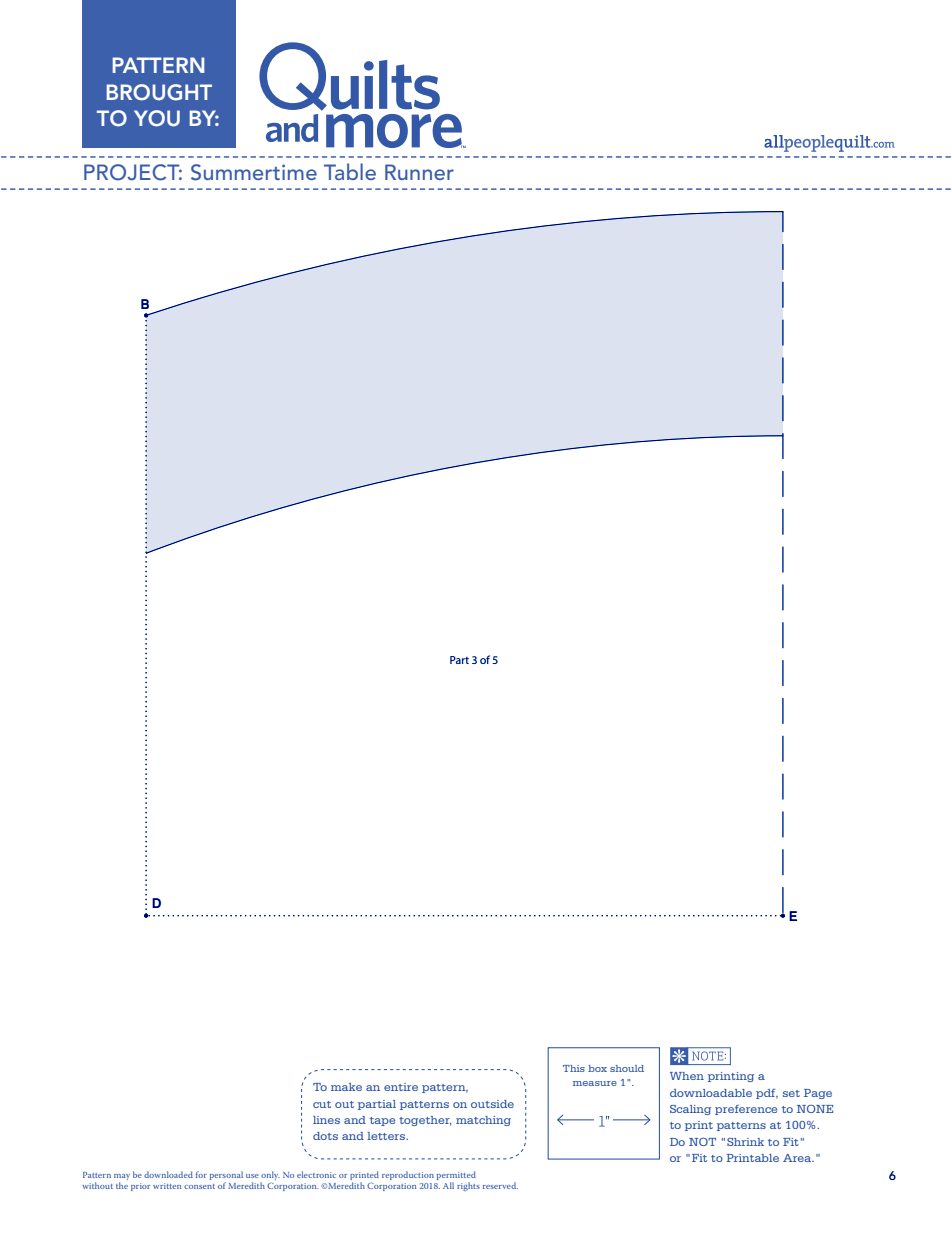  I want to click on BROUGHT, so click(159, 92).
